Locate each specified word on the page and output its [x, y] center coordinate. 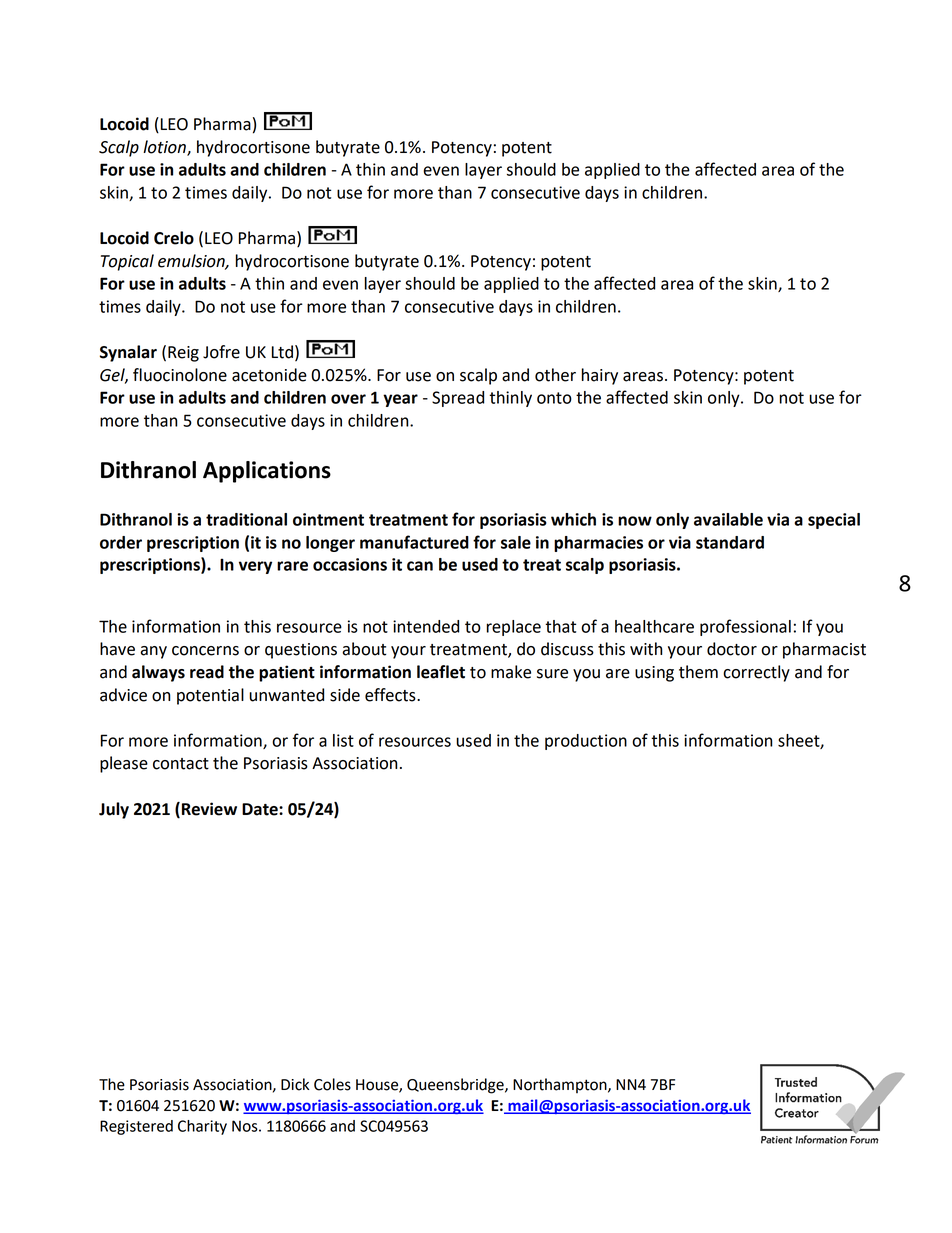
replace [514, 628]
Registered [136, 1127]
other [555, 375]
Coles [332, 1084]
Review [209, 809]
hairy [600, 376]
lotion [165, 147]
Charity [202, 1127]
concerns [205, 651]
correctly [756, 673]
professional [745, 627]
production [586, 742]
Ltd [282, 352]
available [728, 519]
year [400, 400]
